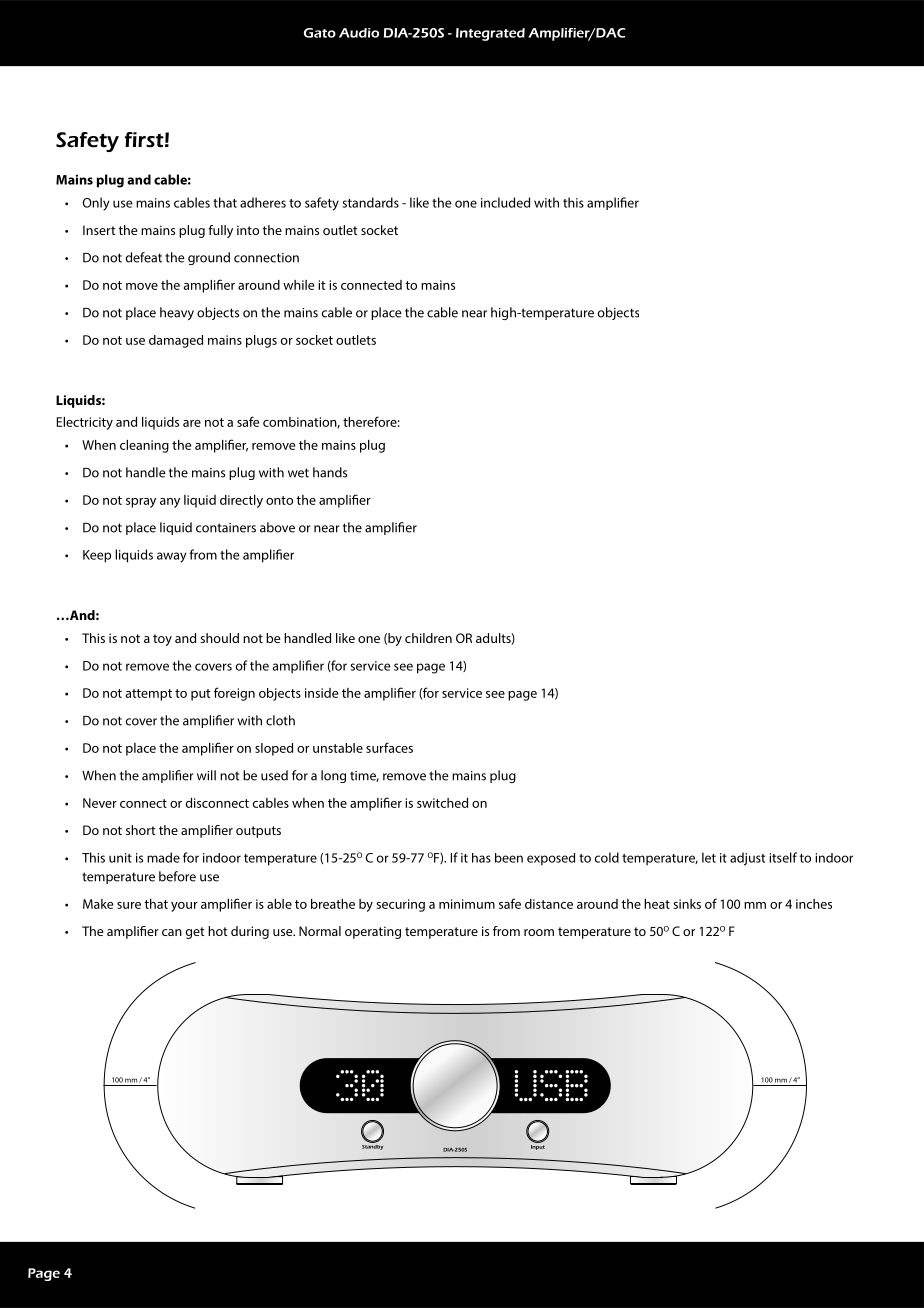 The width and height of the screenshot is (924, 1308). Describe the element at coordinates (372, 1146) in the screenshot. I see `Standby` at that location.
